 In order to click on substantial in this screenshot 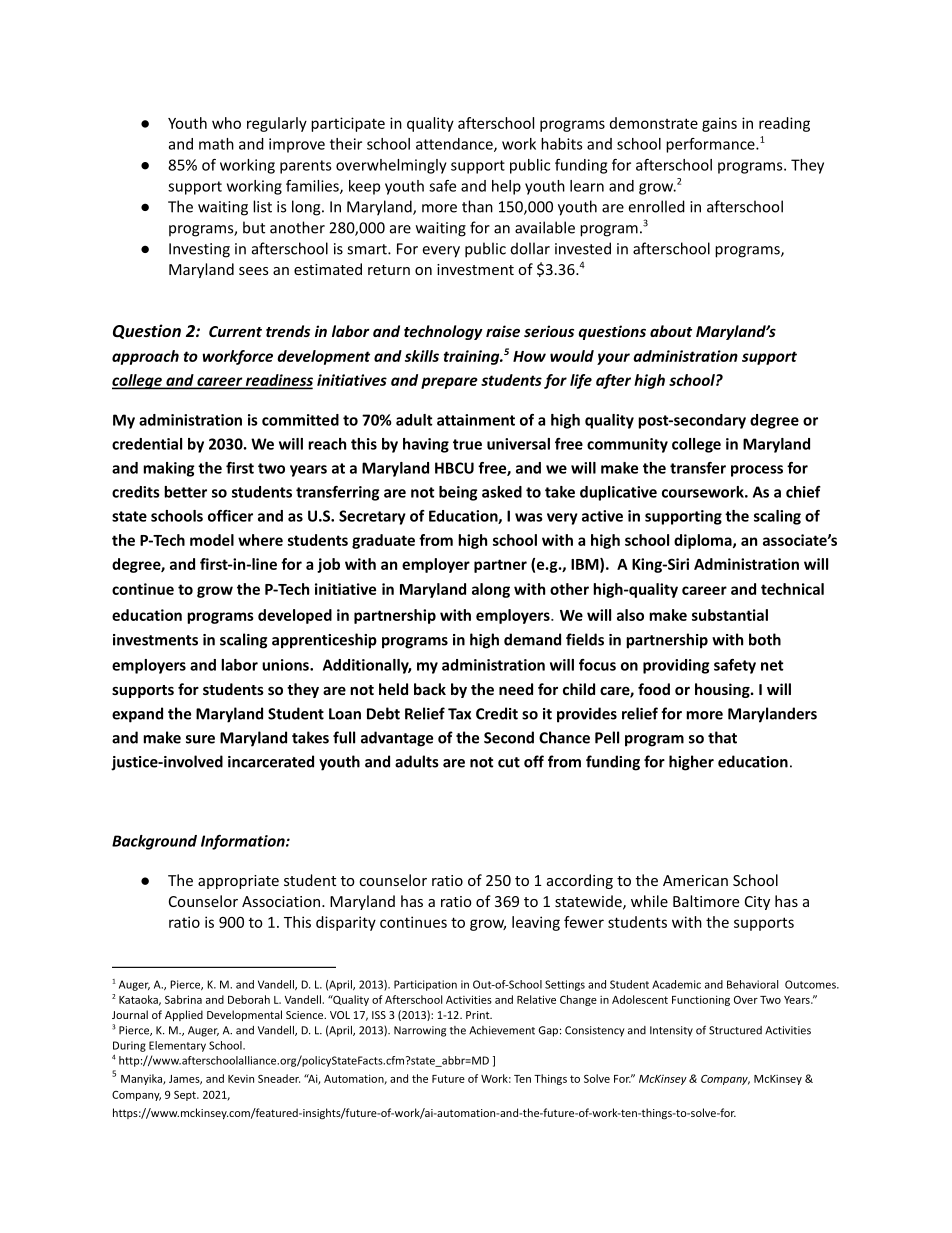, I will do `click(730, 615)`.
